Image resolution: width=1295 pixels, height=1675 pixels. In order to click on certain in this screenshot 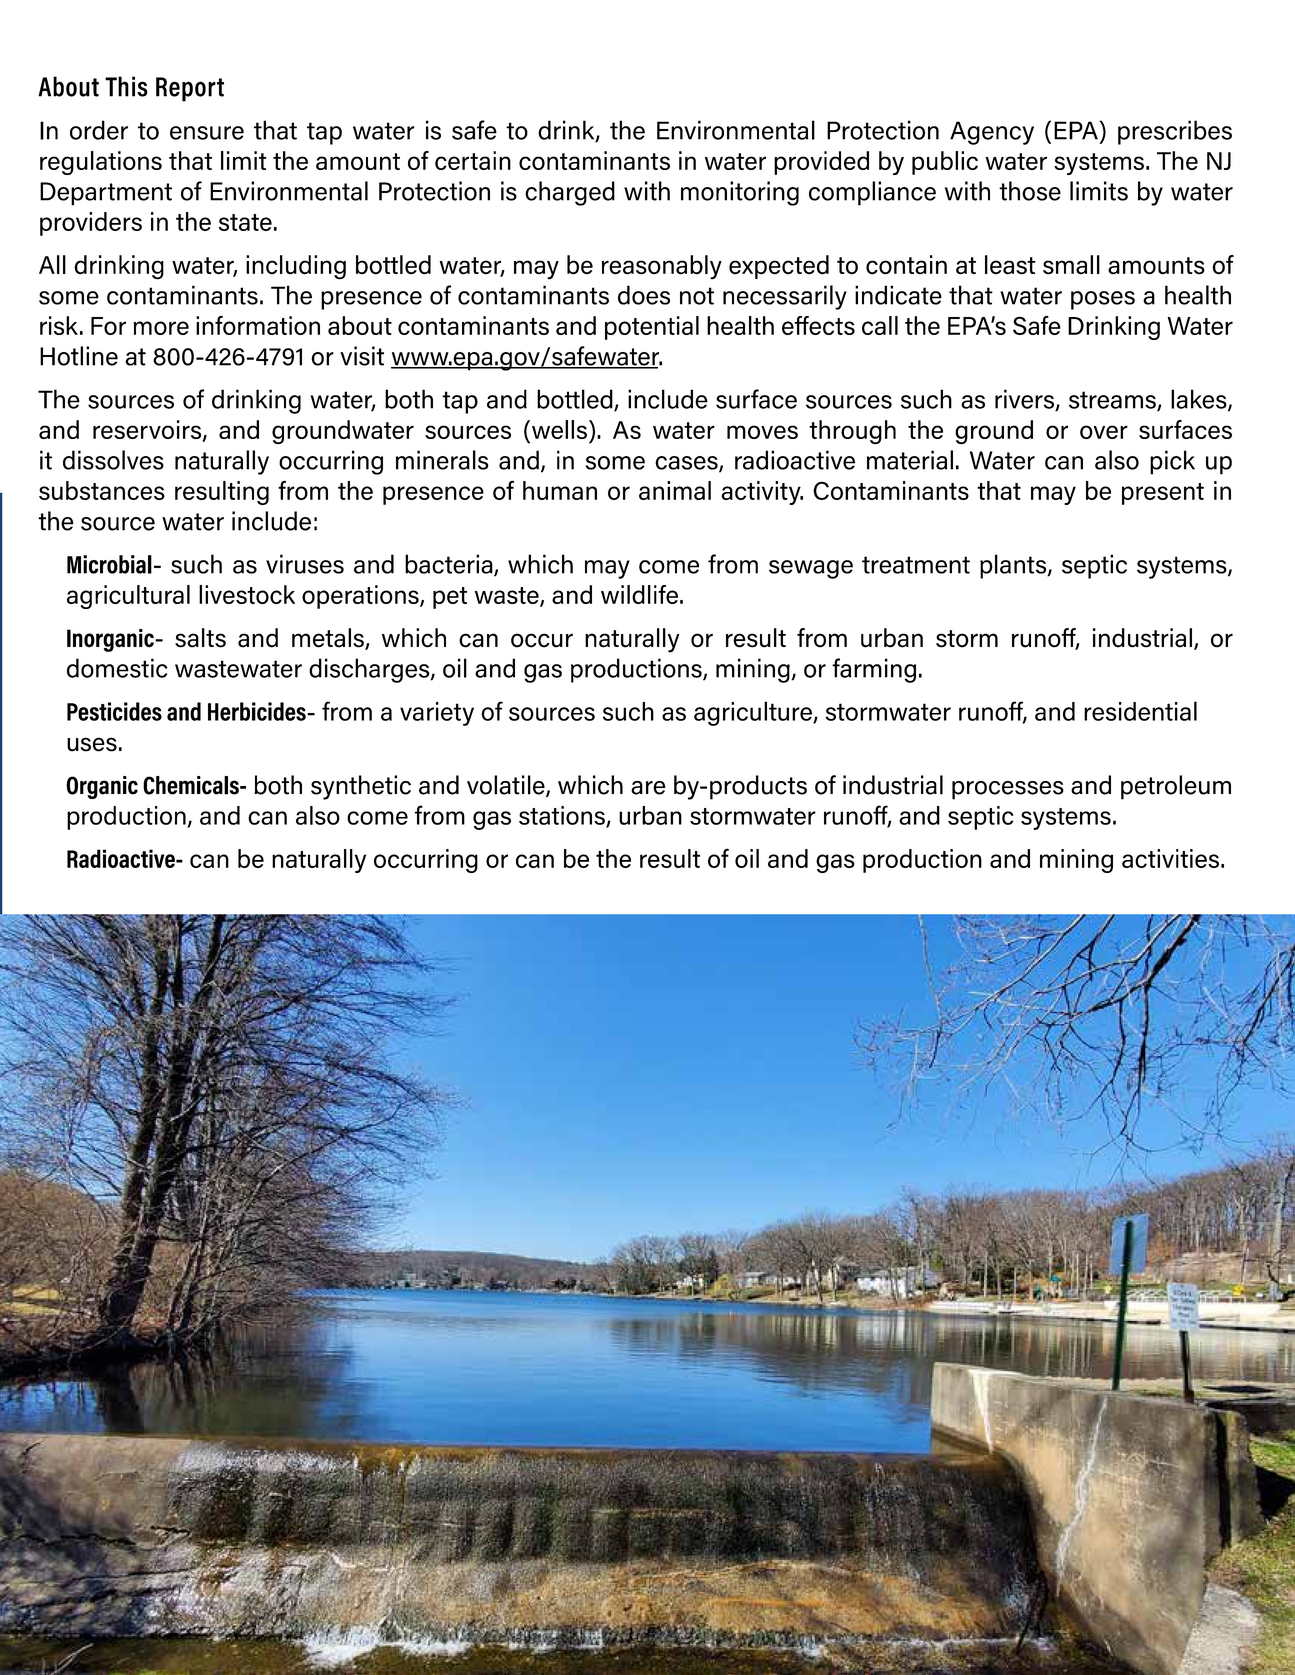, I will do `click(473, 160)`.
